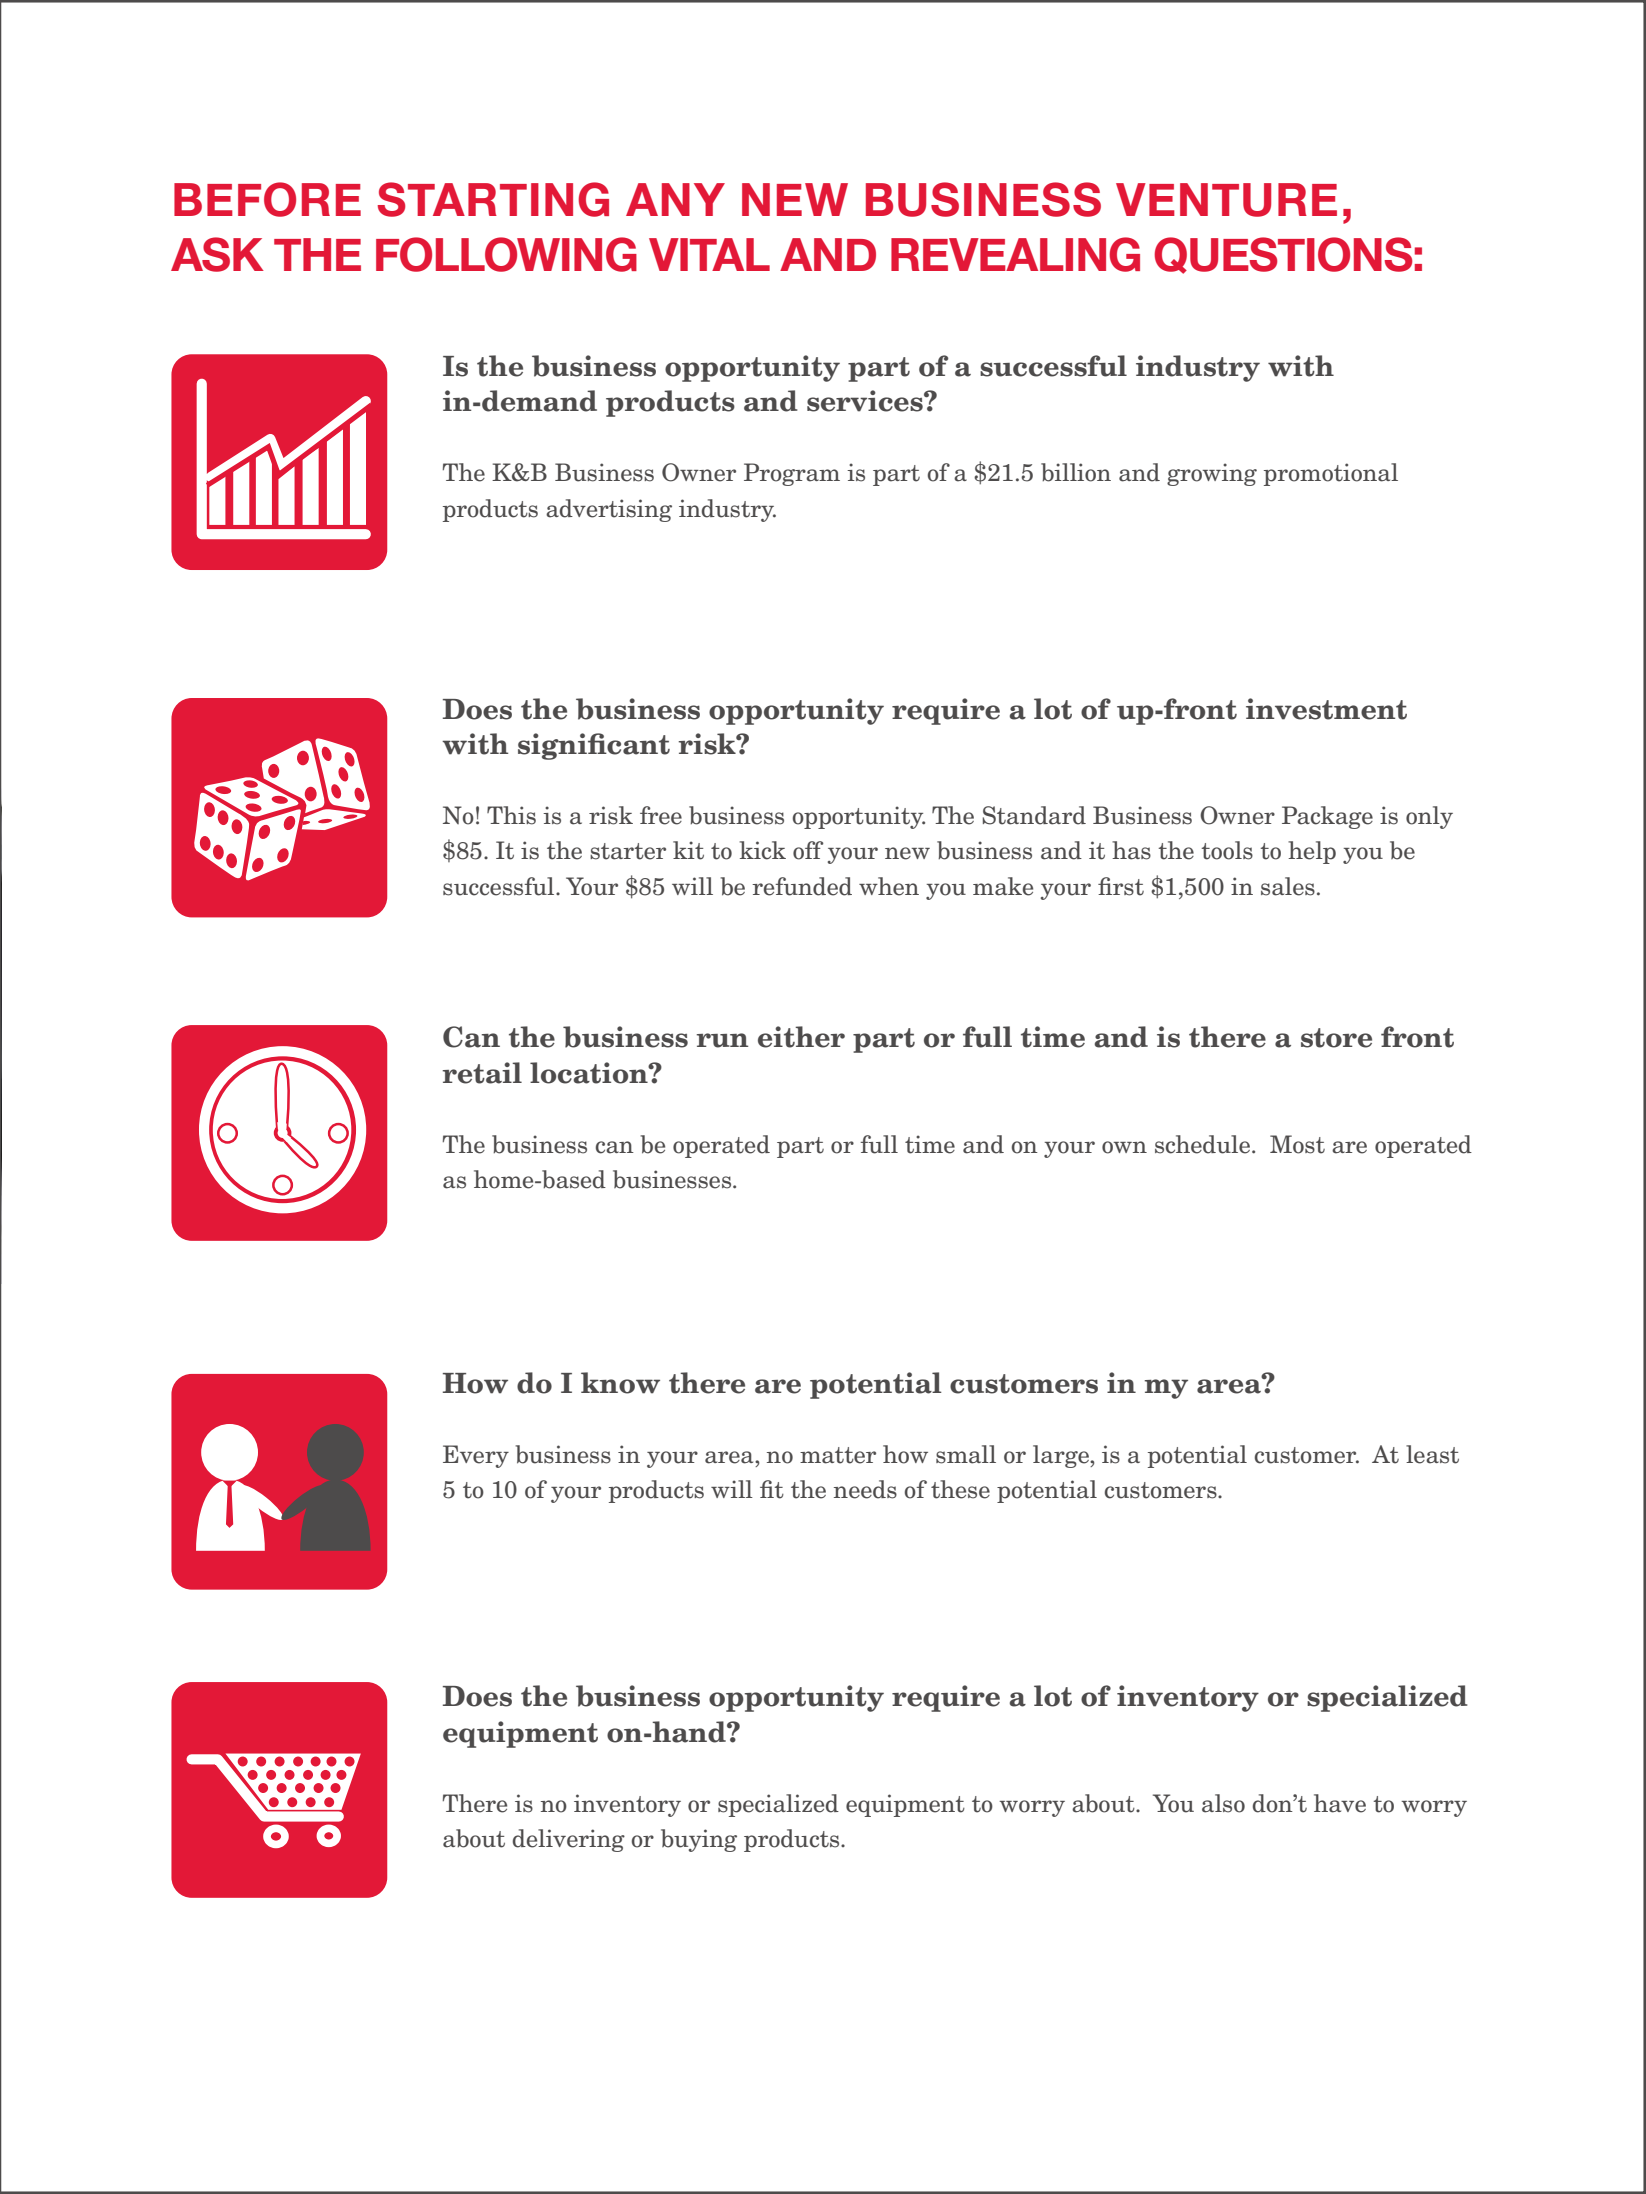 The height and width of the page is (2194, 1646). I want to click on buying, so click(699, 1840).
